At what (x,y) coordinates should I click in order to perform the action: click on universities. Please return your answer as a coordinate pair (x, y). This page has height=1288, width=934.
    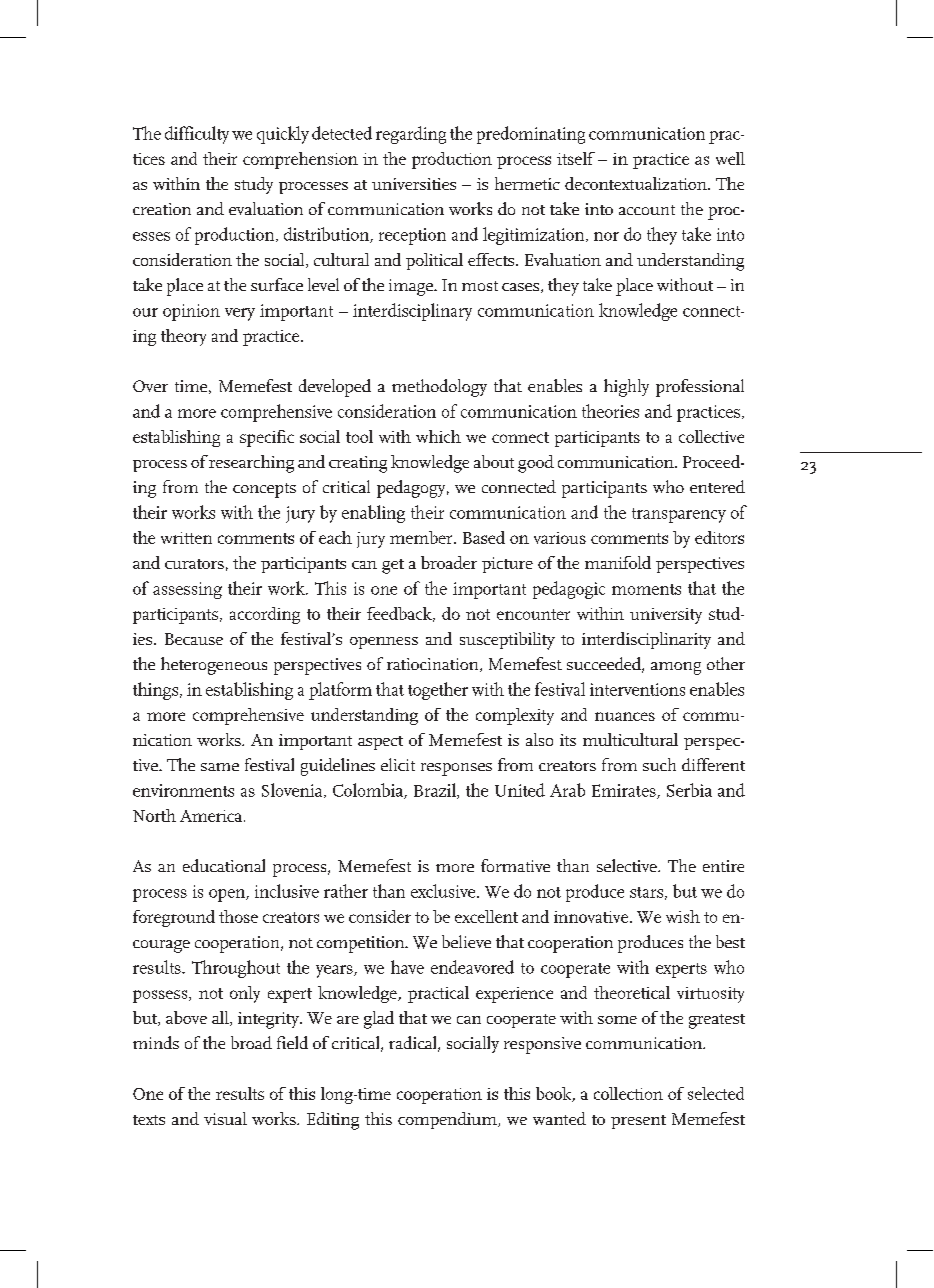
    Looking at the image, I should click on (414, 184).
